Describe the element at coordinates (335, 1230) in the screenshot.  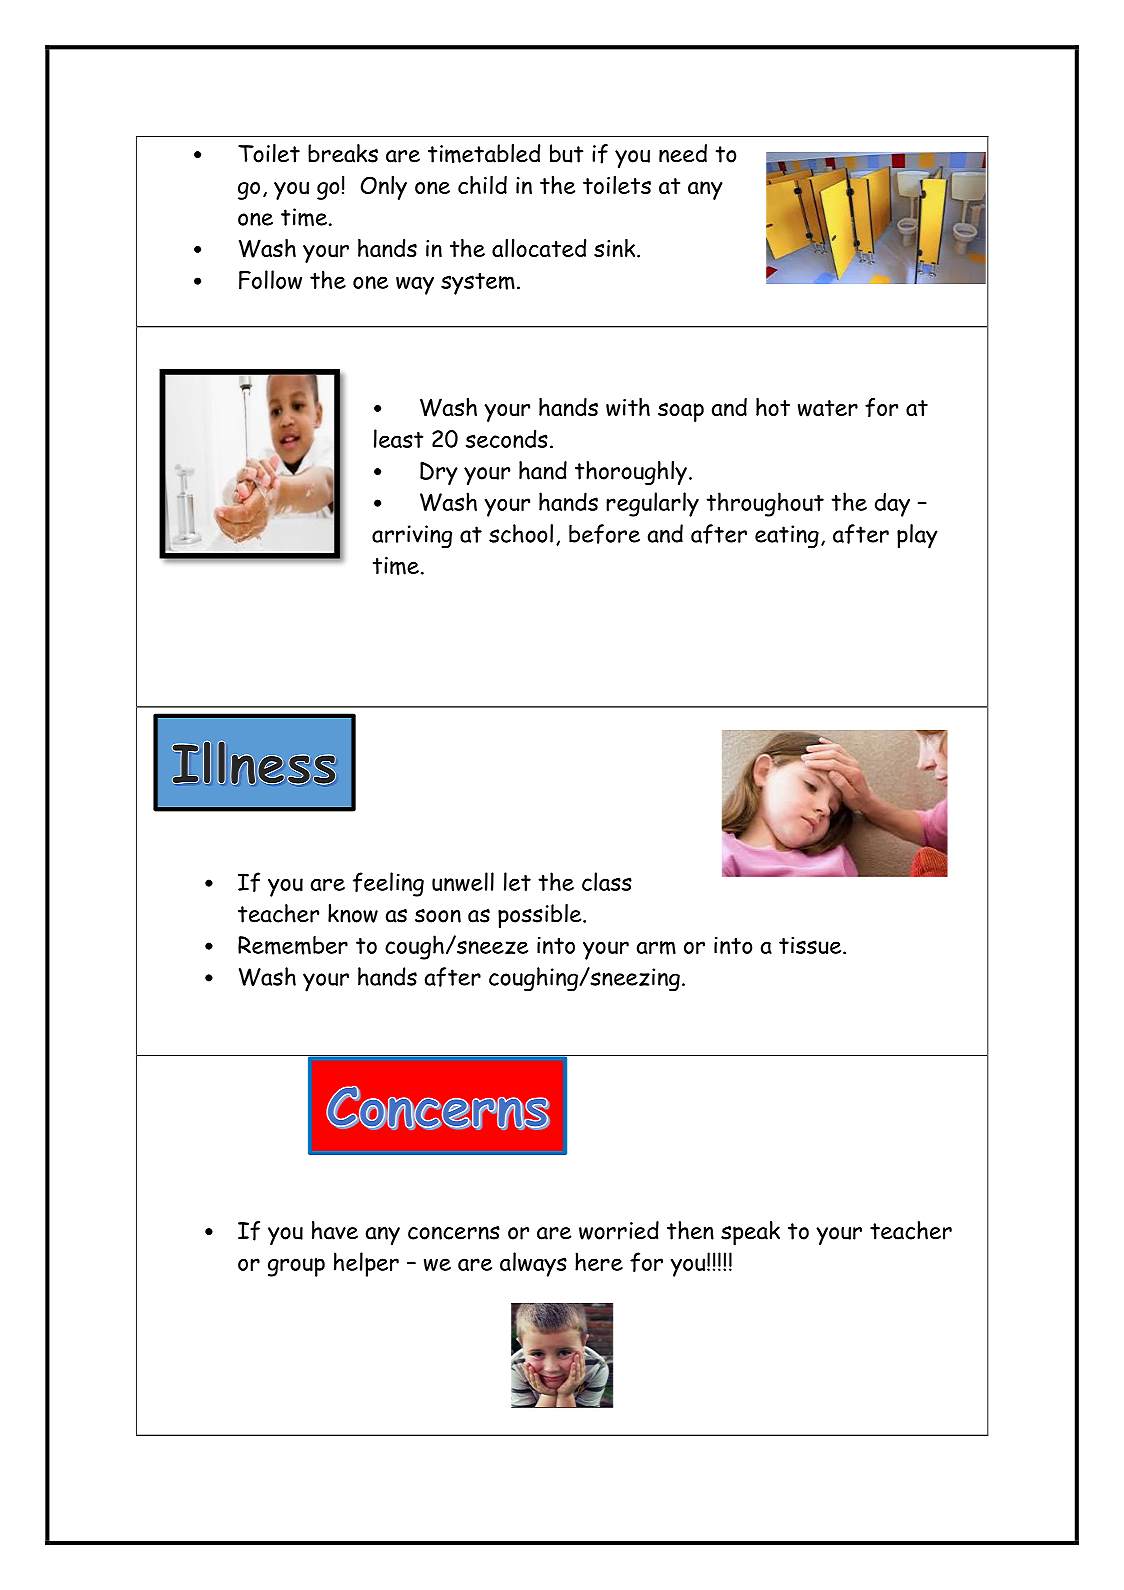
I see `have` at that location.
